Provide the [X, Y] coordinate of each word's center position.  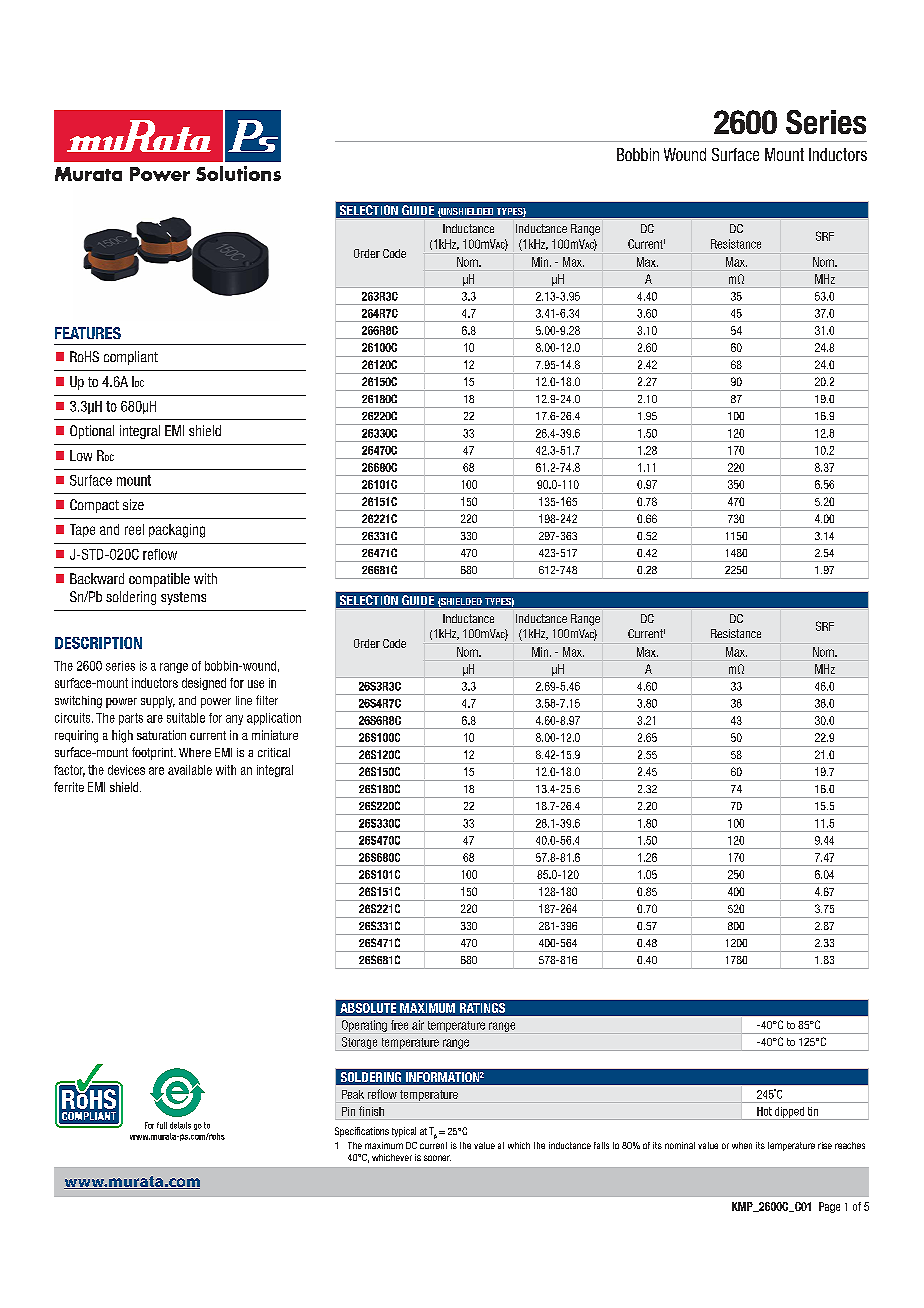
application [274, 719]
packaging [177, 531]
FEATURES [88, 333]
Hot [764, 1111]
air [418, 1025]
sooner [437, 1158]
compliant [131, 358]
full [162, 1125]
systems [183, 598]
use [256, 684]
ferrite [69, 787]
